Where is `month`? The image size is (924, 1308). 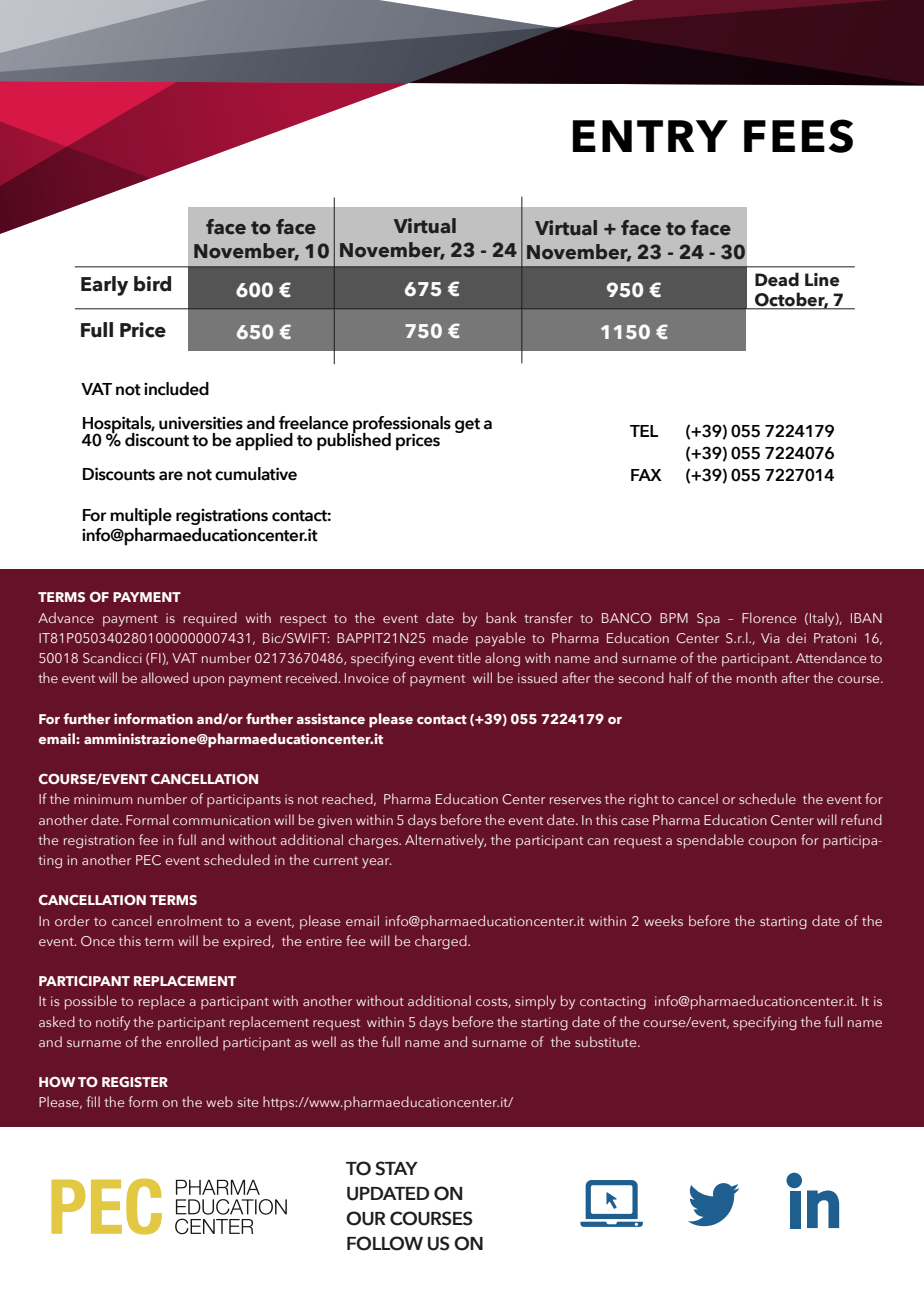
month is located at coordinates (757, 677).
